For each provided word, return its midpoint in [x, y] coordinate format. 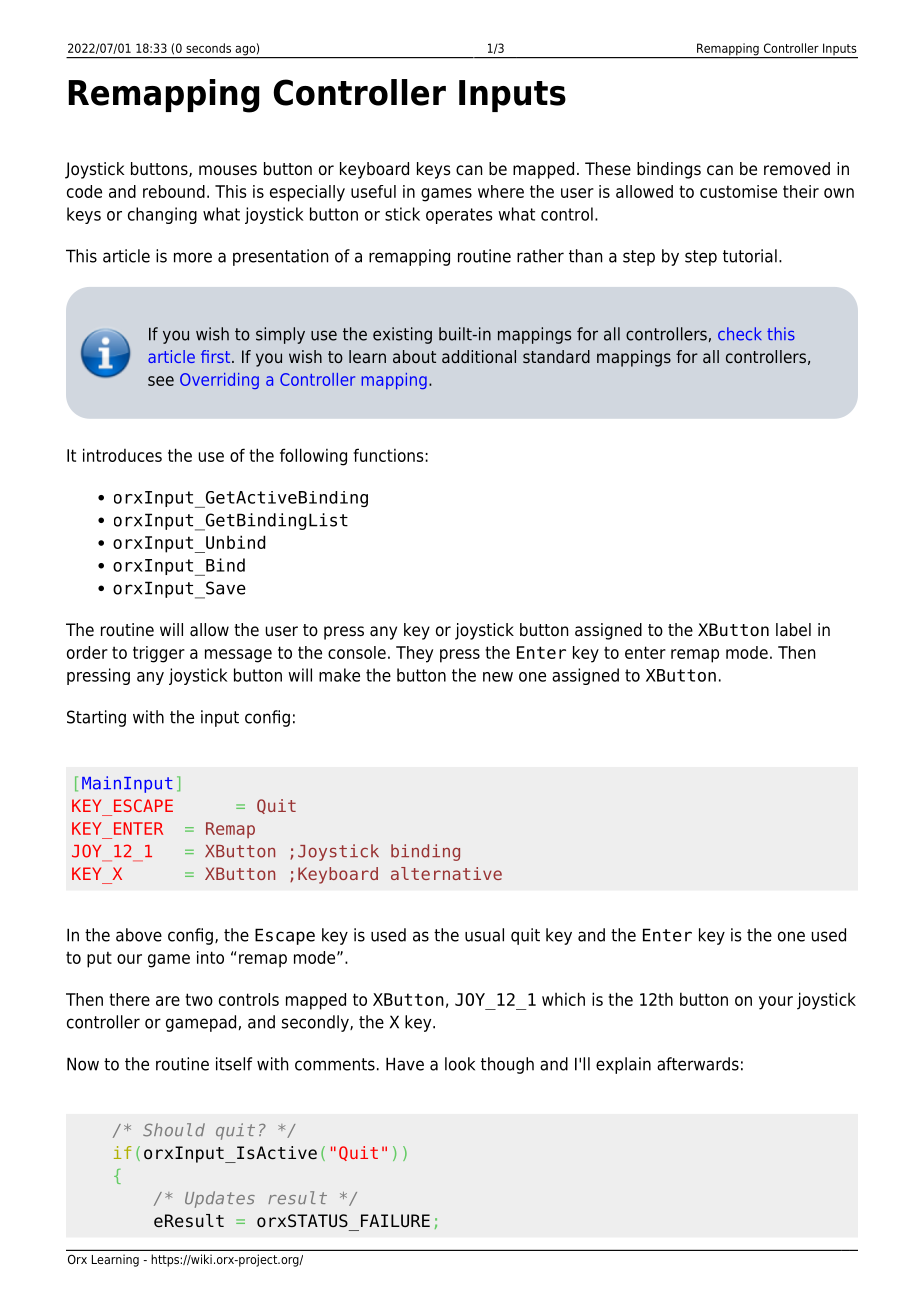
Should [174, 1130]
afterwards [698, 1064]
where [501, 191]
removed [797, 169]
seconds [208, 48]
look [460, 1064]
